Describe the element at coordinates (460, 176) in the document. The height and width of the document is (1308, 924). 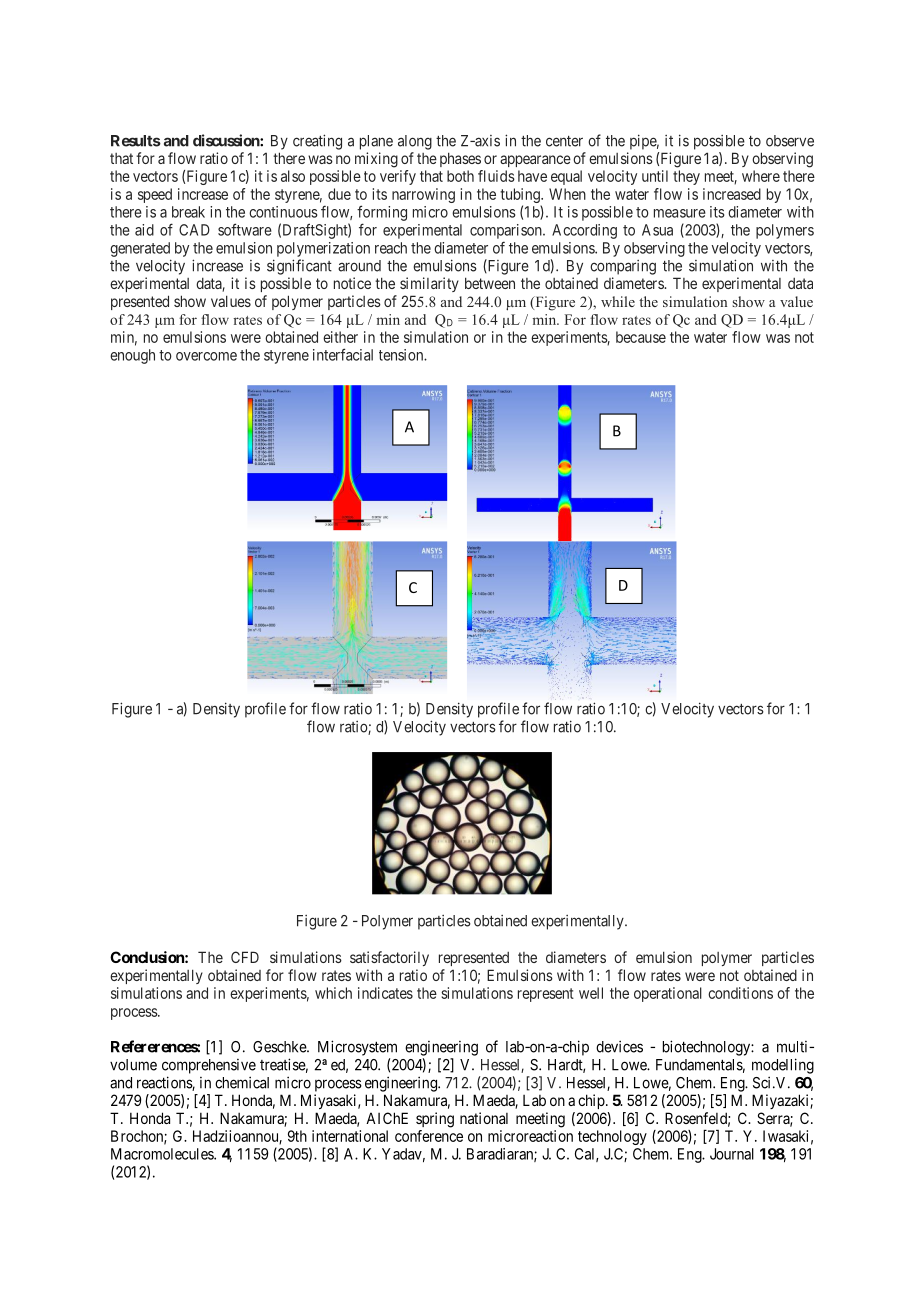
I see `both` at that location.
